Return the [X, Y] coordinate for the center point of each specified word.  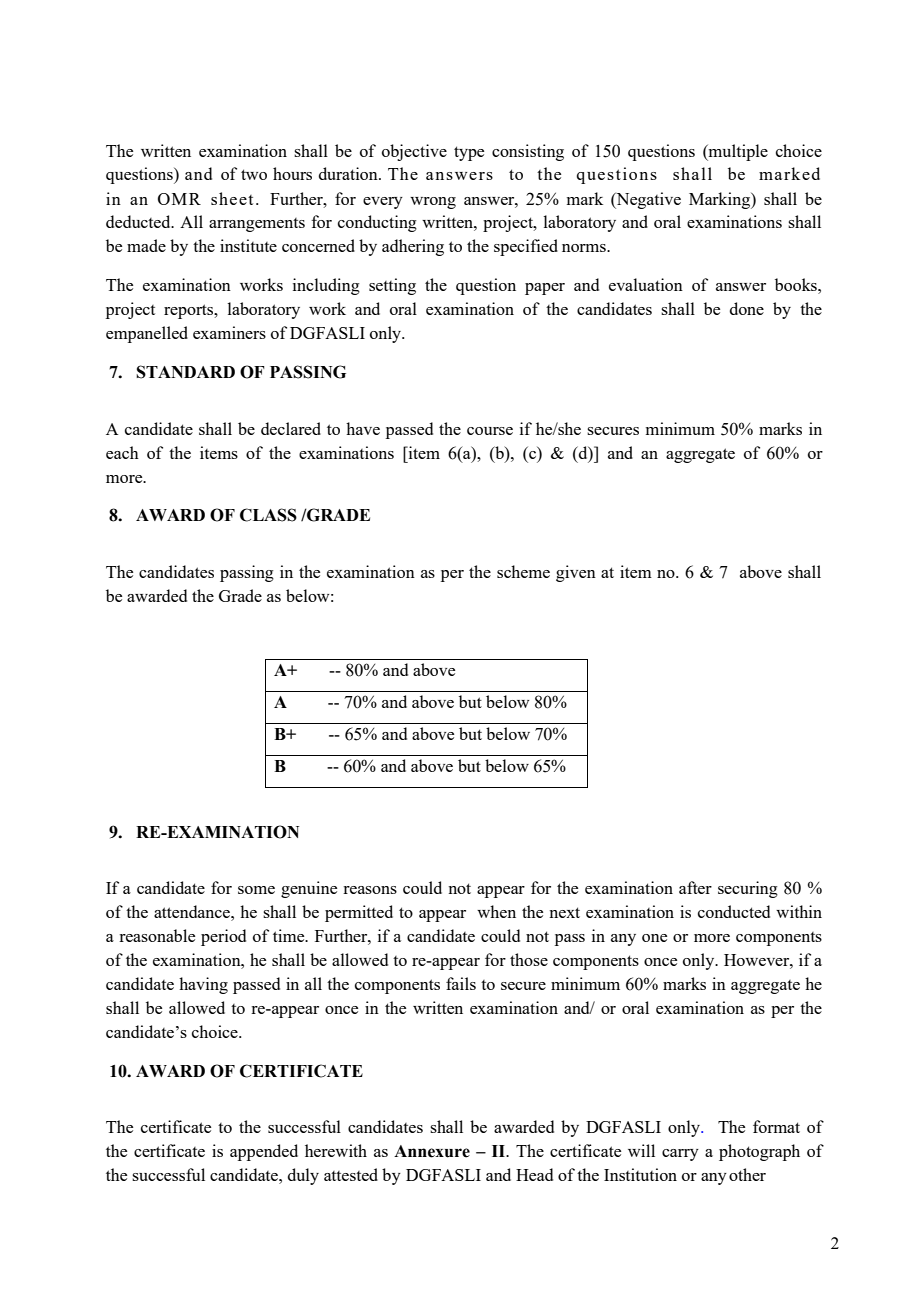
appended [264, 1152]
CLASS [268, 515]
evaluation [646, 284]
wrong [433, 203]
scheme [523, 571]
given [576, 573]
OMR [179, 199]
